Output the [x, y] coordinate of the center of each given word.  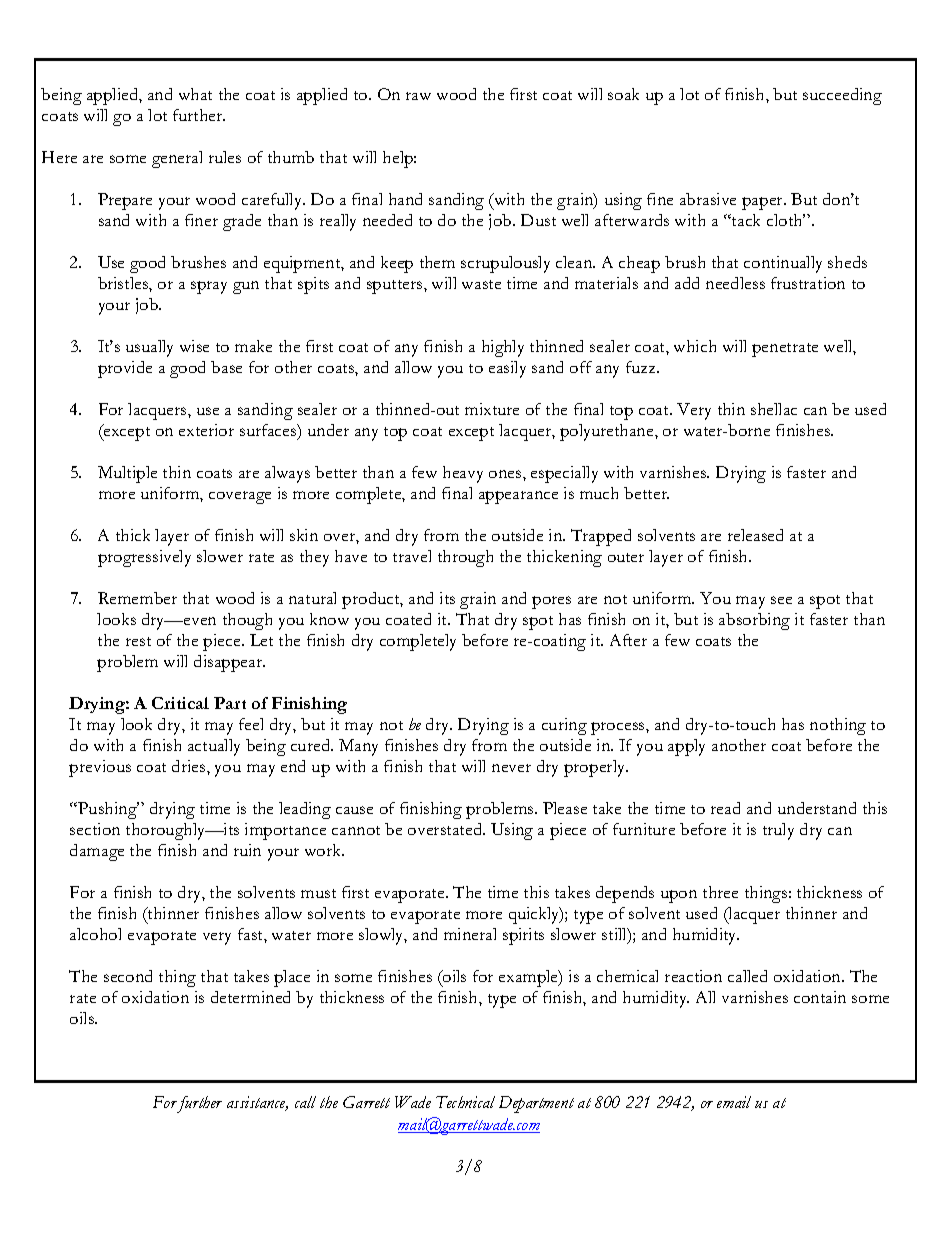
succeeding [842, 96]
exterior [206, 430]
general [177, 159]
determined [250, 997]
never [511, 768]
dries [190, 766]
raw [418, 96]
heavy [463, 474]
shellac [774, 409]
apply [686, 747]
